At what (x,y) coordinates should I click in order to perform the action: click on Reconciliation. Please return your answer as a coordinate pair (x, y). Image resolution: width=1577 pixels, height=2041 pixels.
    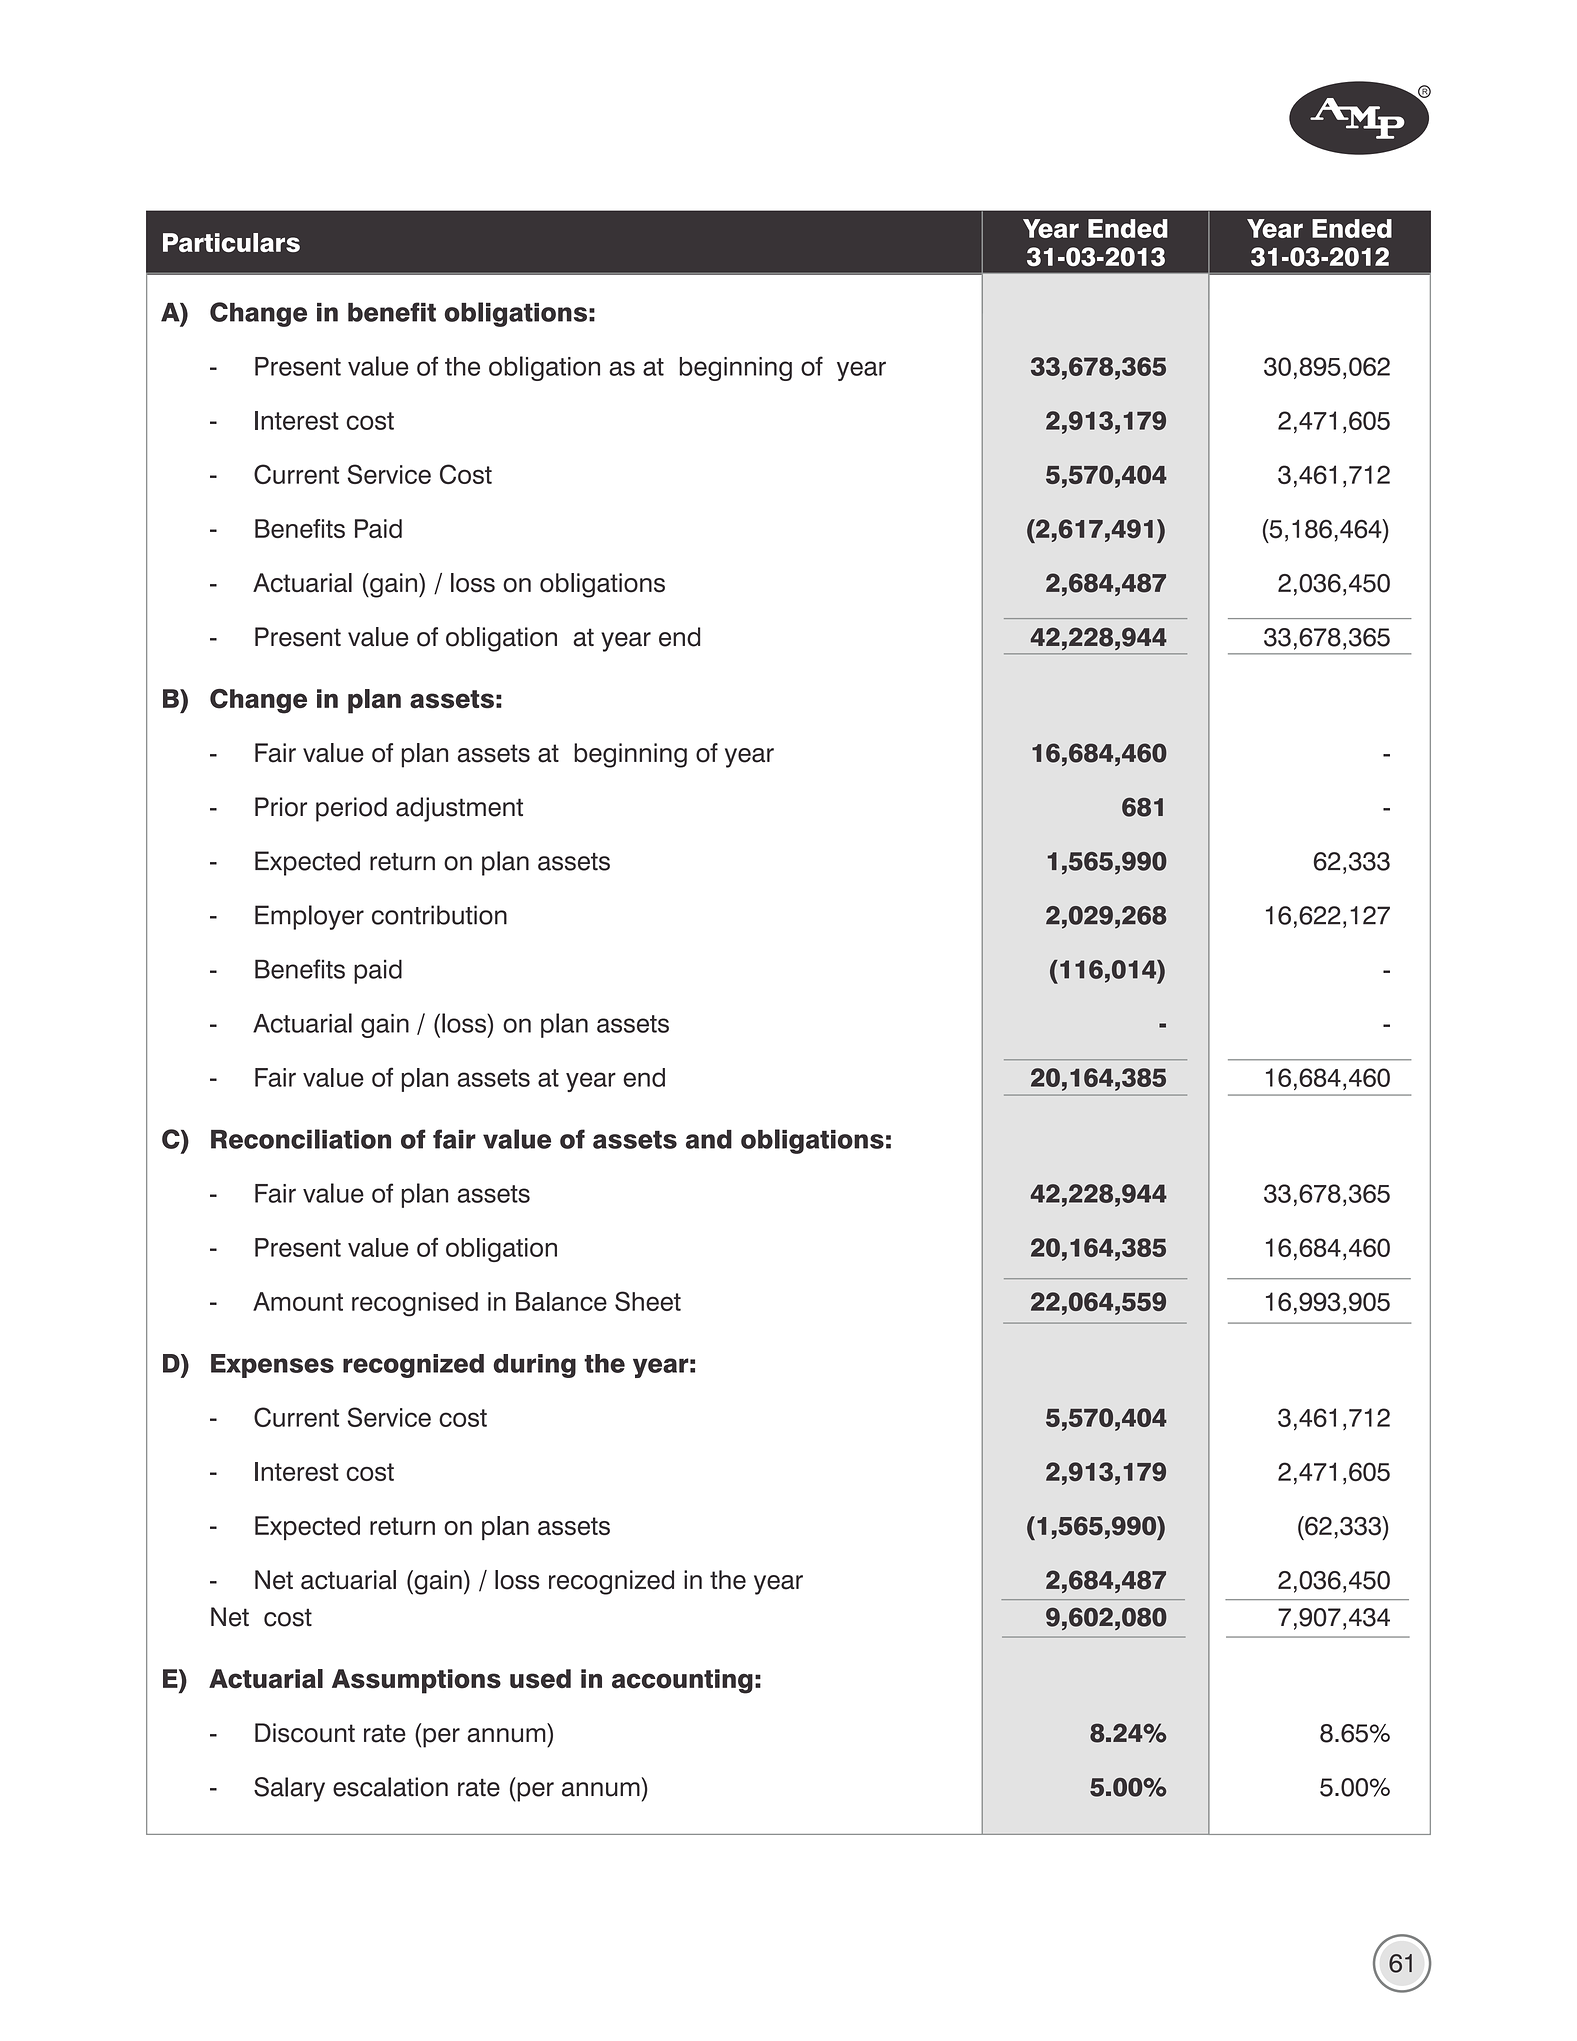
    Looking at the image, I should click on (301, 1139).
